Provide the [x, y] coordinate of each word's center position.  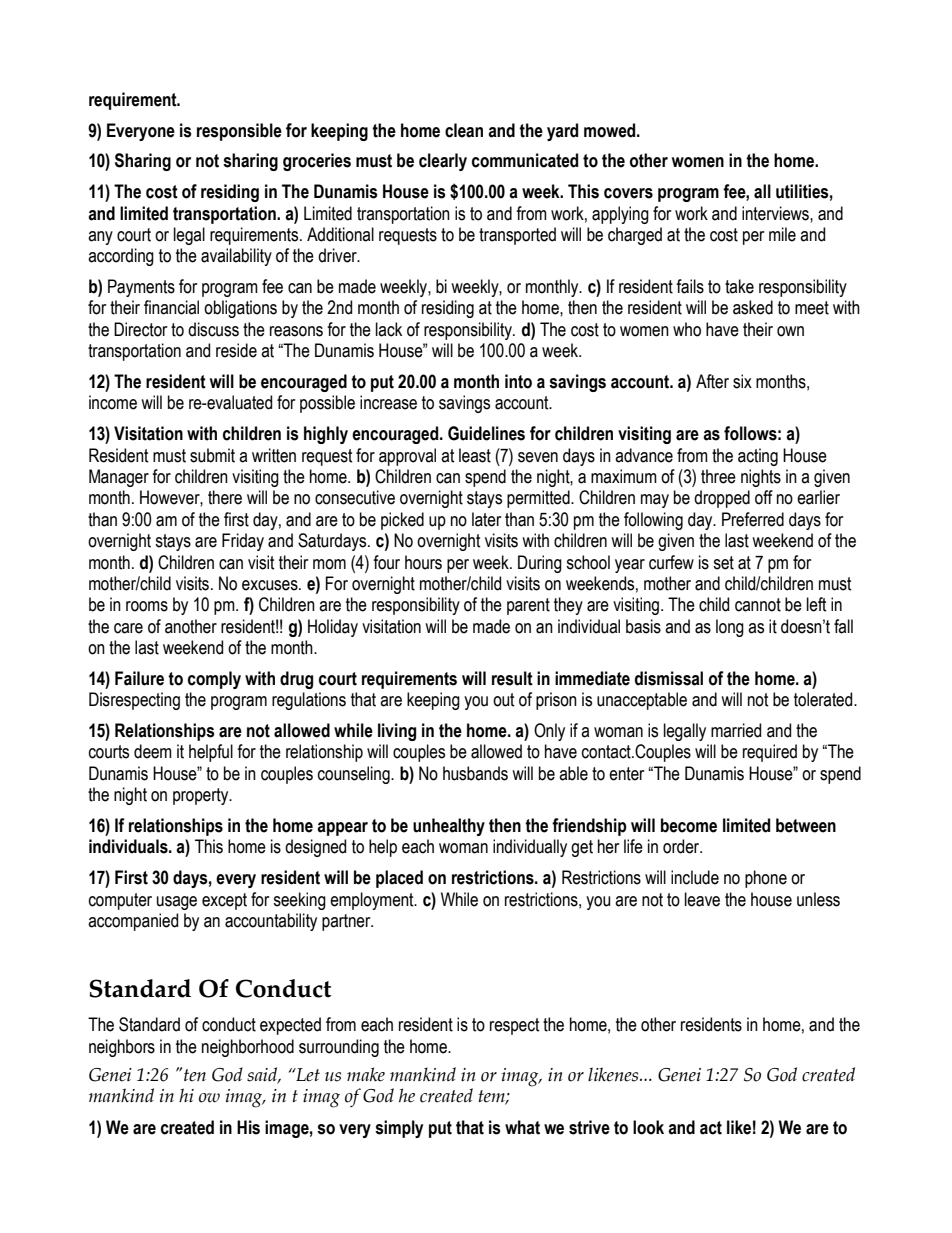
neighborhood [248, 1048]
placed [399, 879]
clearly [443, 162]
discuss [213, 329]
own [790, 331]
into [518, 381]
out [504, 700]
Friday [243, 542]
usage [177, 903]
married [736, 730]
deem [153, 751]
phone [766, 879]
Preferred [753, 519]
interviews [776, 213]
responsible [239, 132]
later [486, 519]
